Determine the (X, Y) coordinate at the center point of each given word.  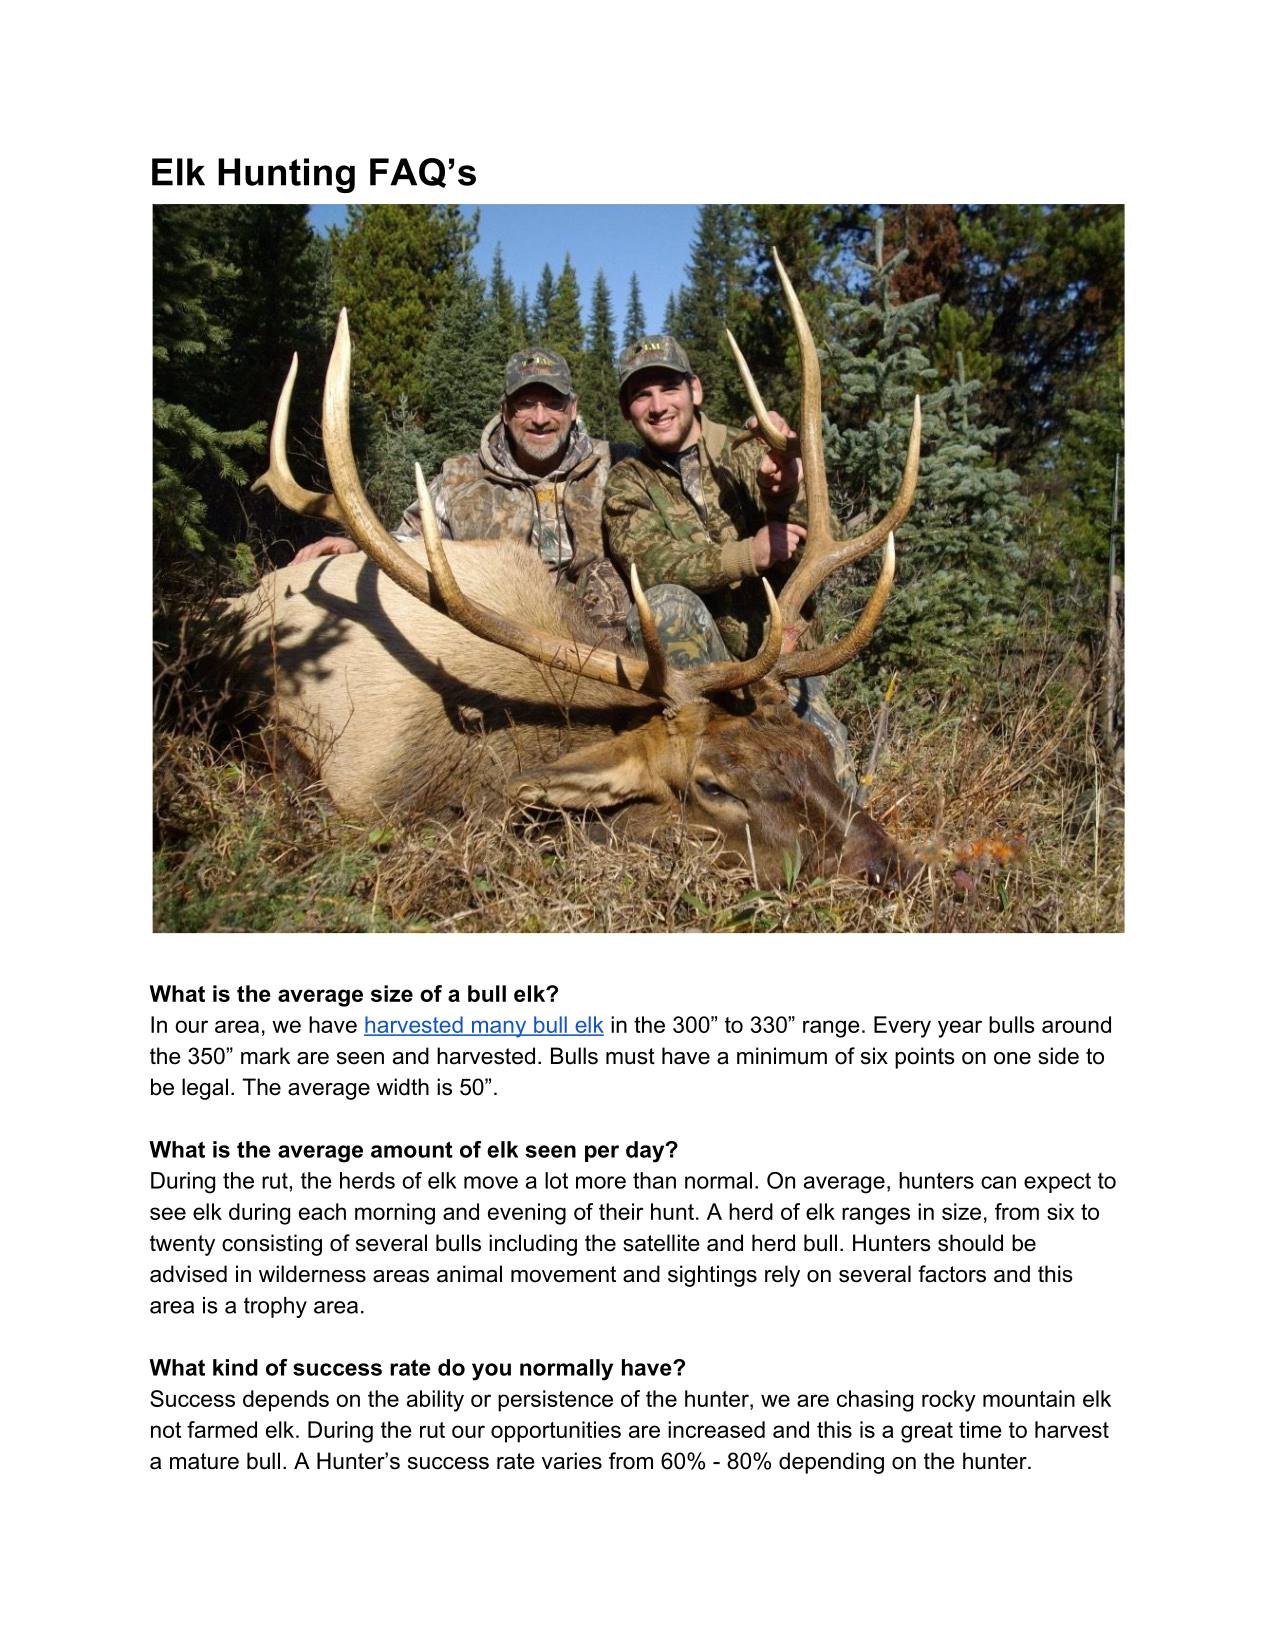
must (630, 1056)
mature (204, 1461)
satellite (661, 1243)
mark (265, 1056)
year (960, 1029)
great (927, 1432)
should (970, 1243)
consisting (272, 1245)
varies (572, 1461)
